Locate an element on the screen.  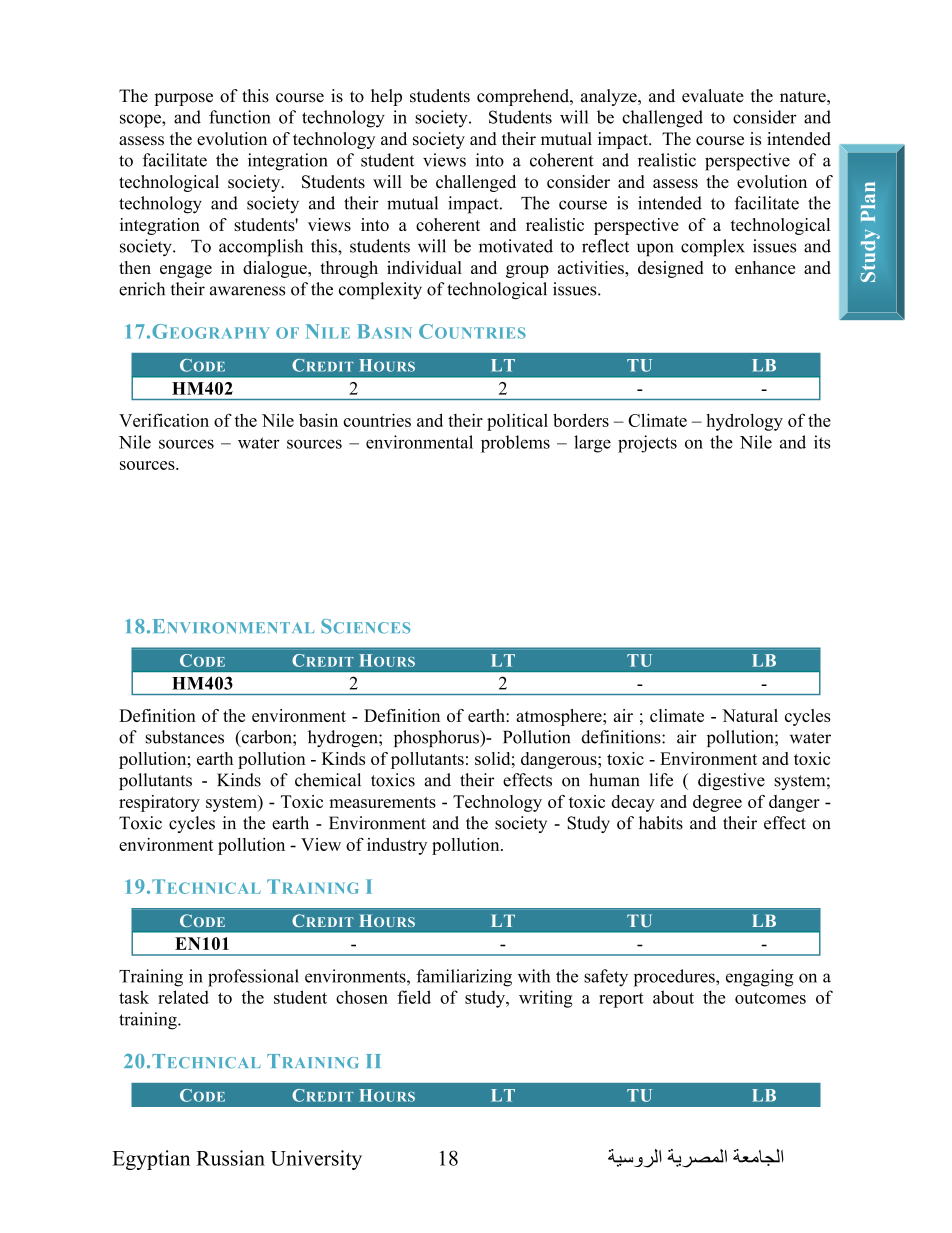
respiratory is located at coordinates (159, 803).
